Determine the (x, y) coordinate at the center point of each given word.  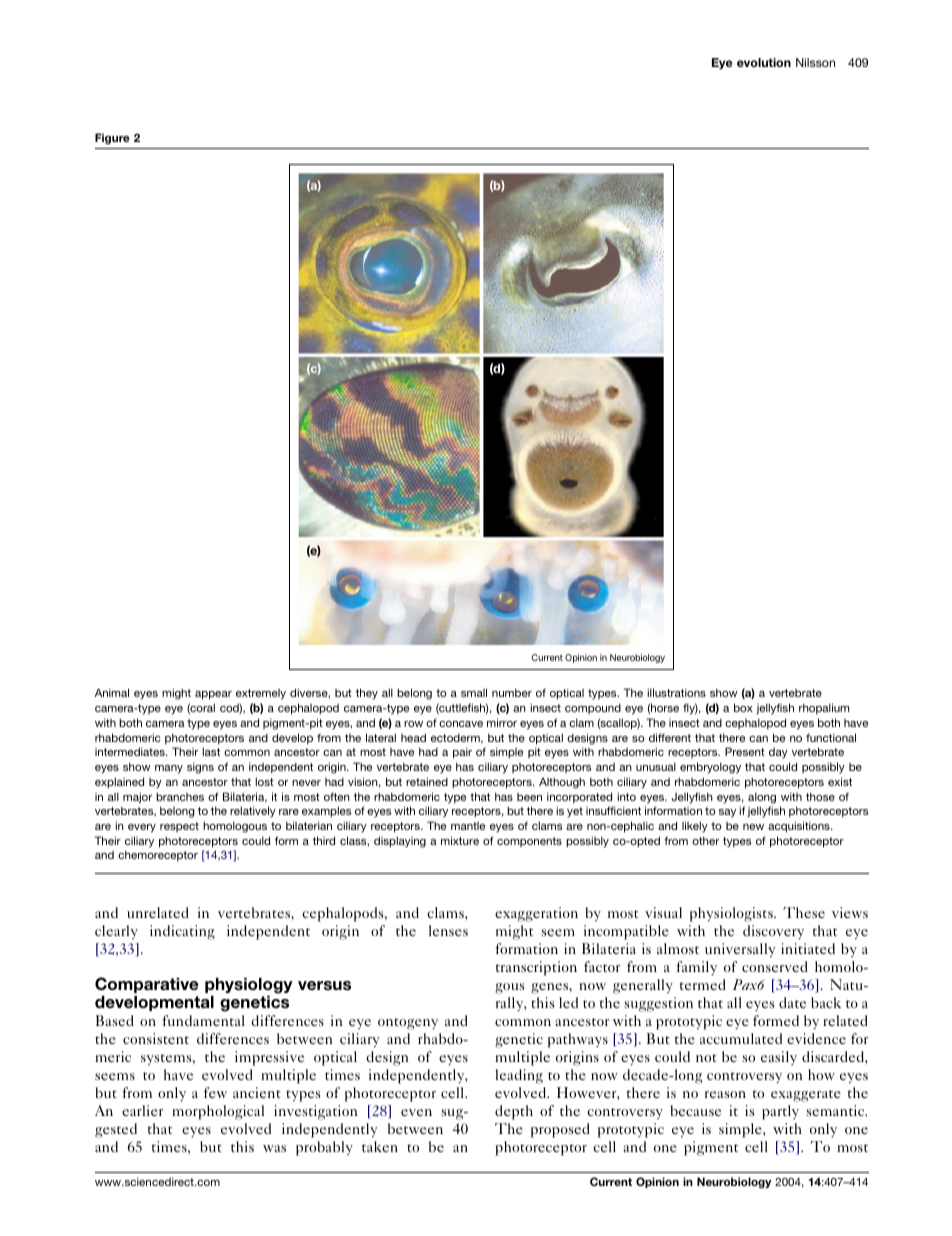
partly (780, 1112)
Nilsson (815, 62)
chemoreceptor (158, 856)
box (743, 707)
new (753, 827)
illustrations (676, 692)
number (512, 692)
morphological (218, 1112)
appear (213, 695)
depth (514, 1112)
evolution (764, 62)
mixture (460, 840)
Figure (112, 138)
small (474, 692)
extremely (261, 694)
